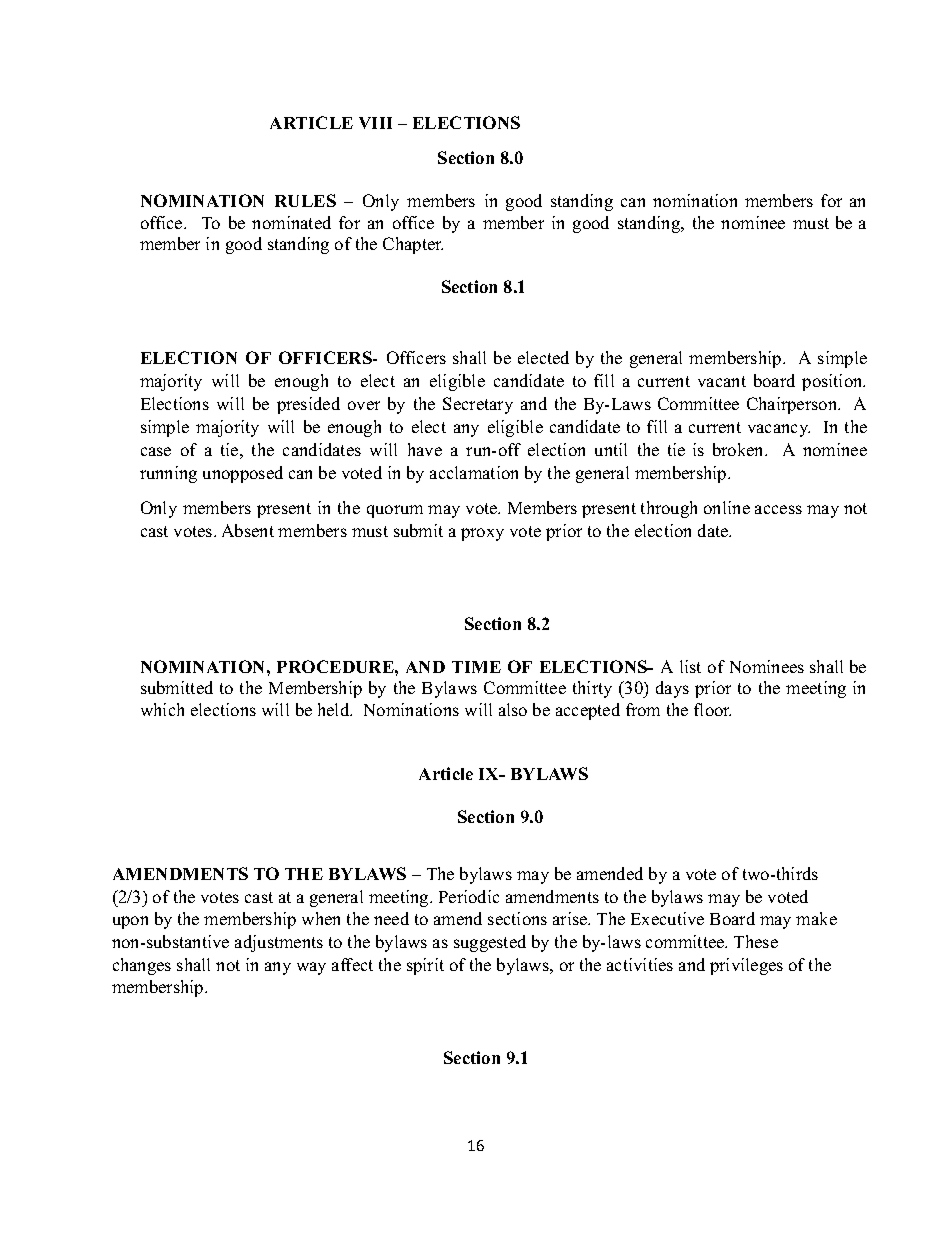  What do you see at coordinates (756, 941) in the page?
I see `These` at bounding box center [756, 941].
